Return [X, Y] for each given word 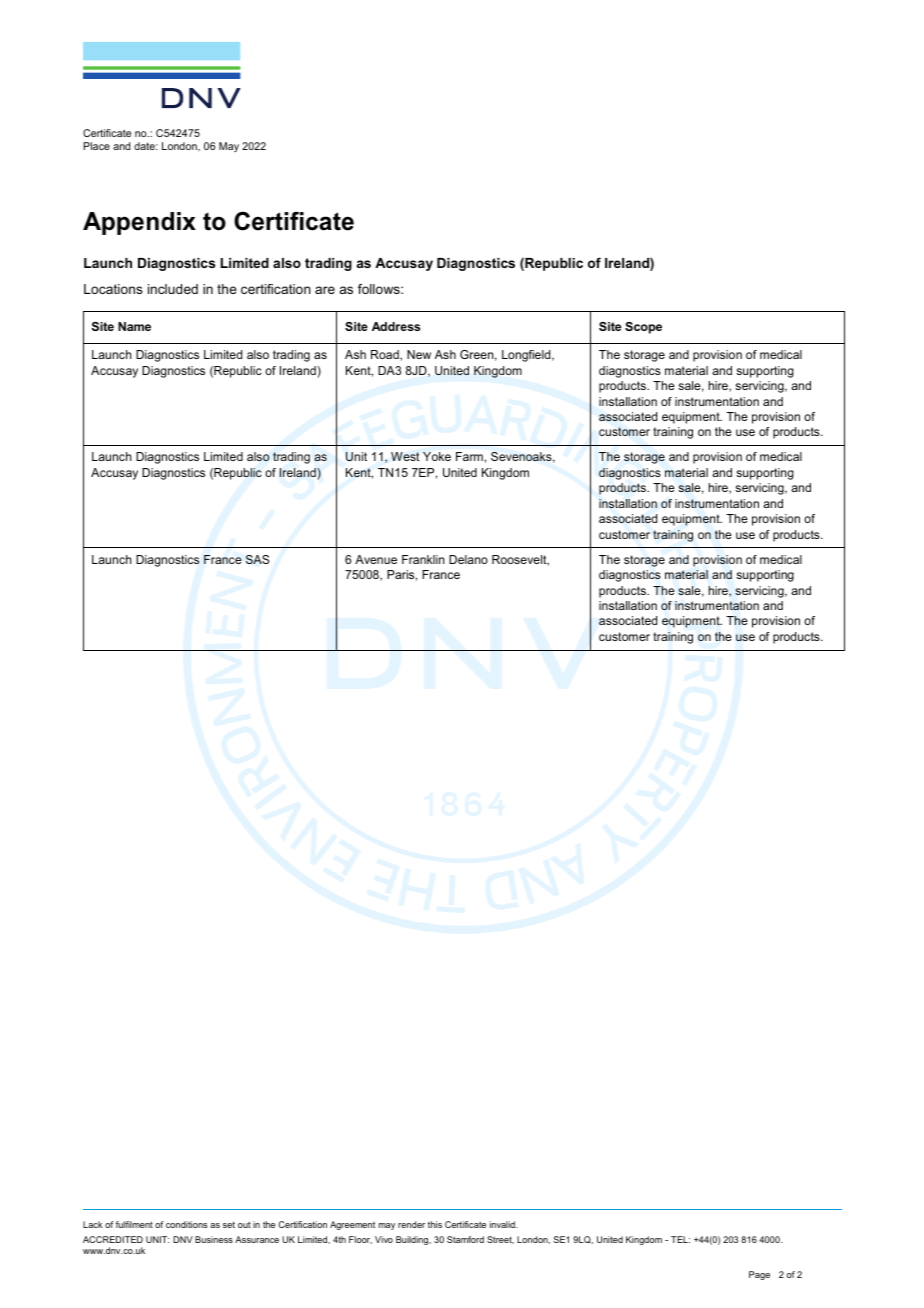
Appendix [139, 223]
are [325, 290]
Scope [643, 328]
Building [413, 1240]
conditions [186, 1224]
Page [759, 1275]
